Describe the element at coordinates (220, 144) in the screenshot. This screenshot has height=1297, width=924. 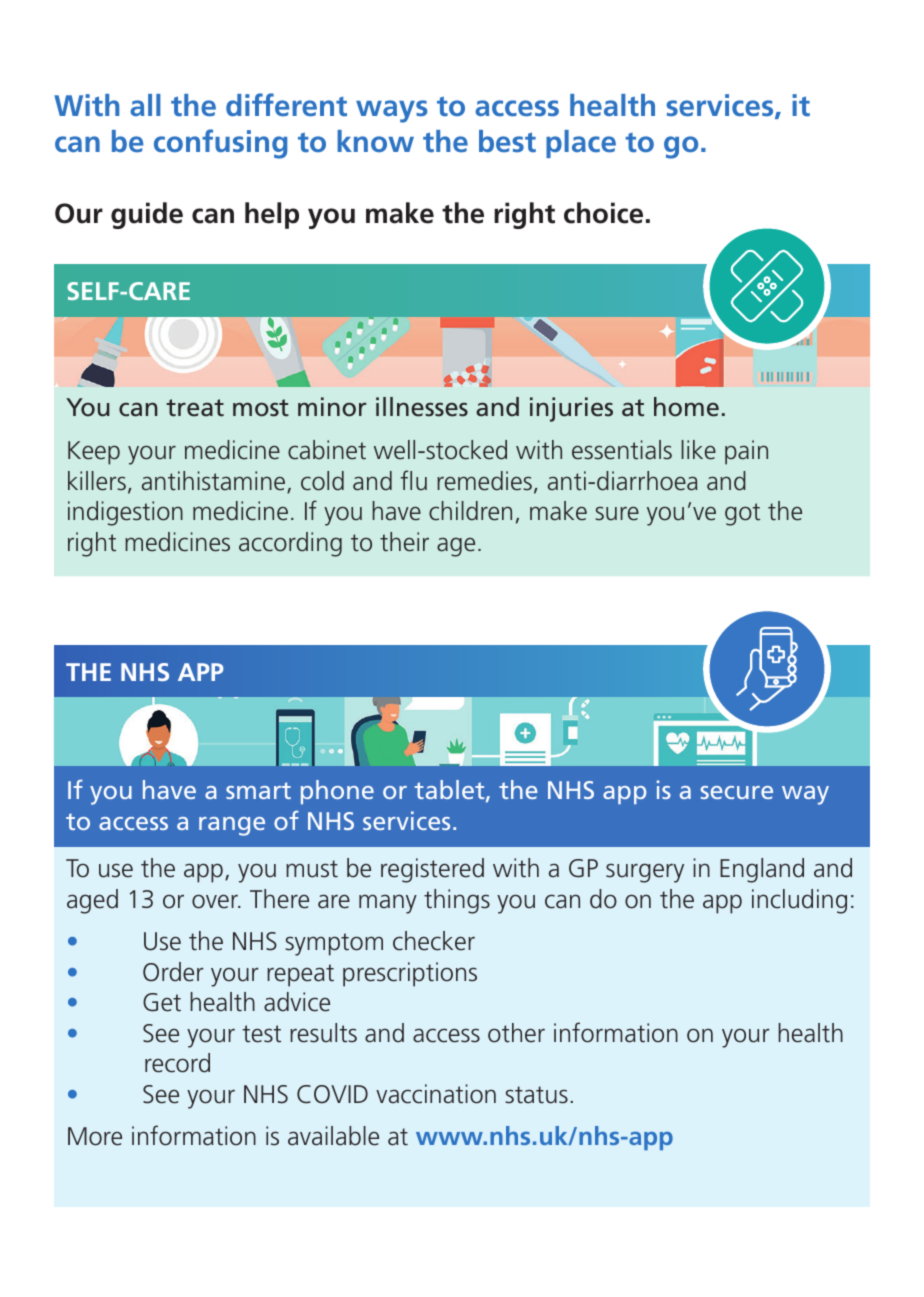
I see `confusing` at that location.
